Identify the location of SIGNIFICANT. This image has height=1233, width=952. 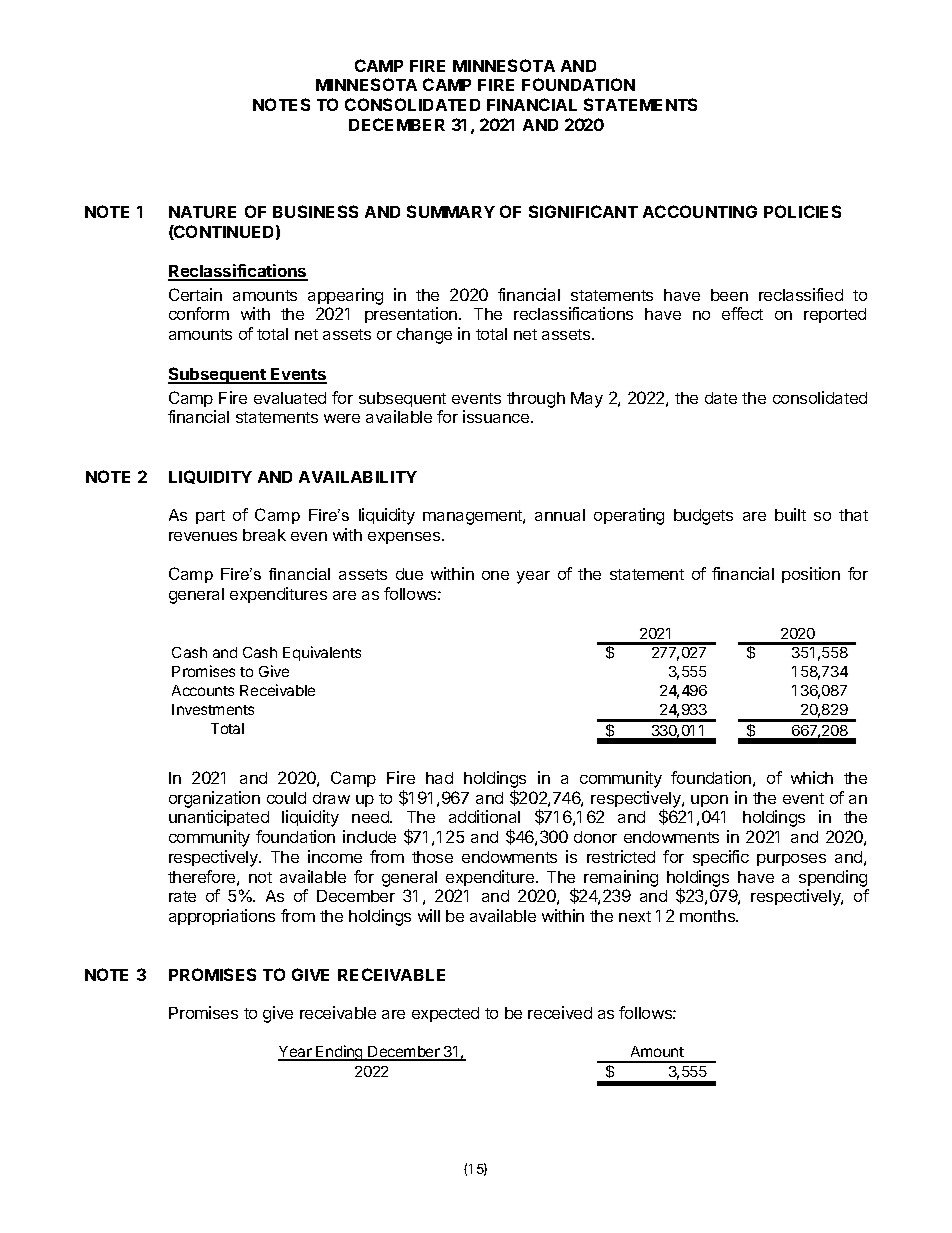
(583, 211).
